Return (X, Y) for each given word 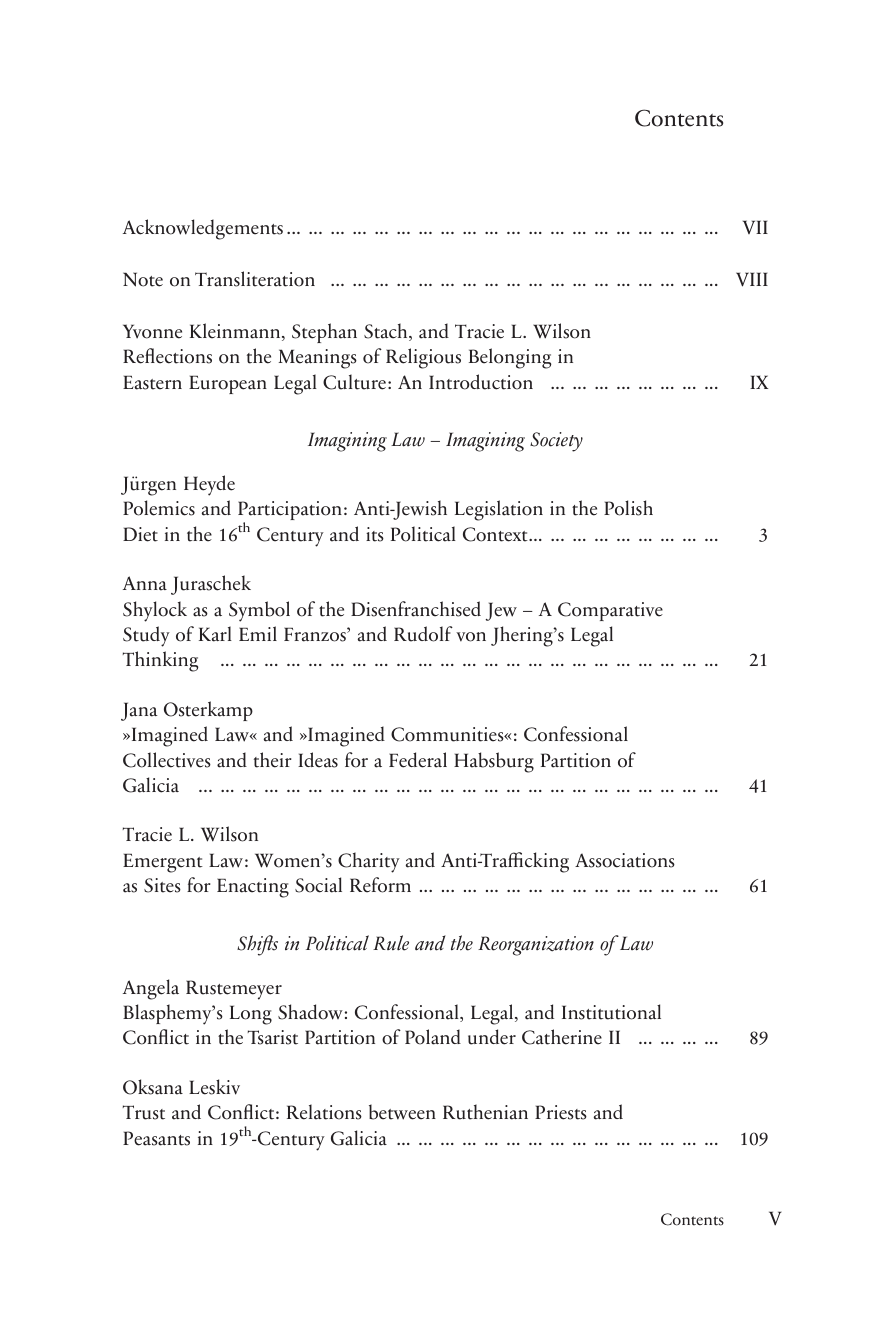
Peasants (156, 1138)
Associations (625, 860)
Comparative (610, 611)
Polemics (159, 508)
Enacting (253, 888)
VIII (752, 279)
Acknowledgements (203, 229)
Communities (448, 734)
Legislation (499, 510)
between (402, 1112)
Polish (628, 508)
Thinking (160, 661)
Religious (423, 358)
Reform (380, 885)
